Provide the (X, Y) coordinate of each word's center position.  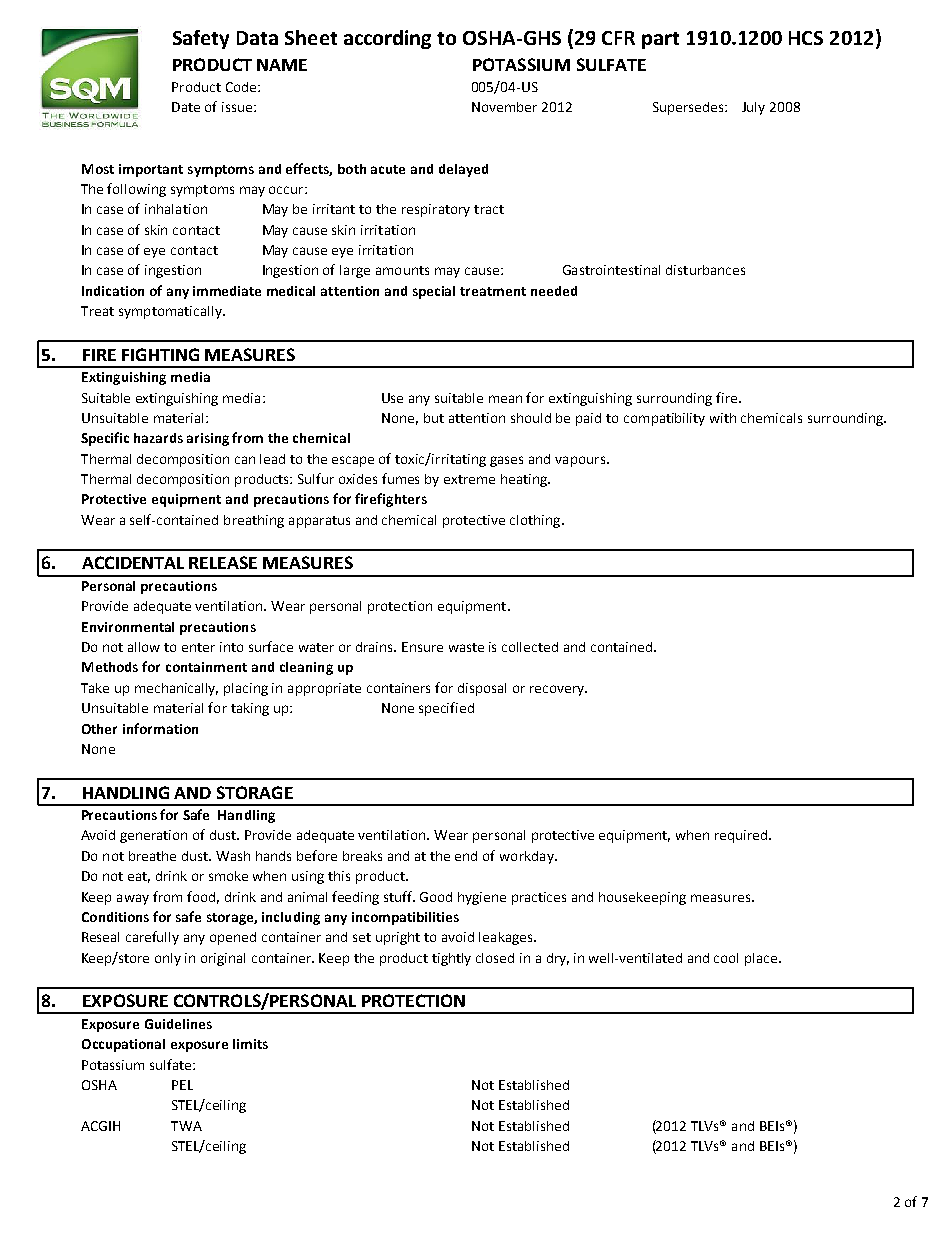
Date (186, 107)
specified (446, 709)
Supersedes (689, 108)
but (434, 418)
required (742, 836)
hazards (158, 438)
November (504, 107)
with (723, 418)
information (160, 728)
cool (726, 958)
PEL (182, 1085)
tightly (451, 959)
